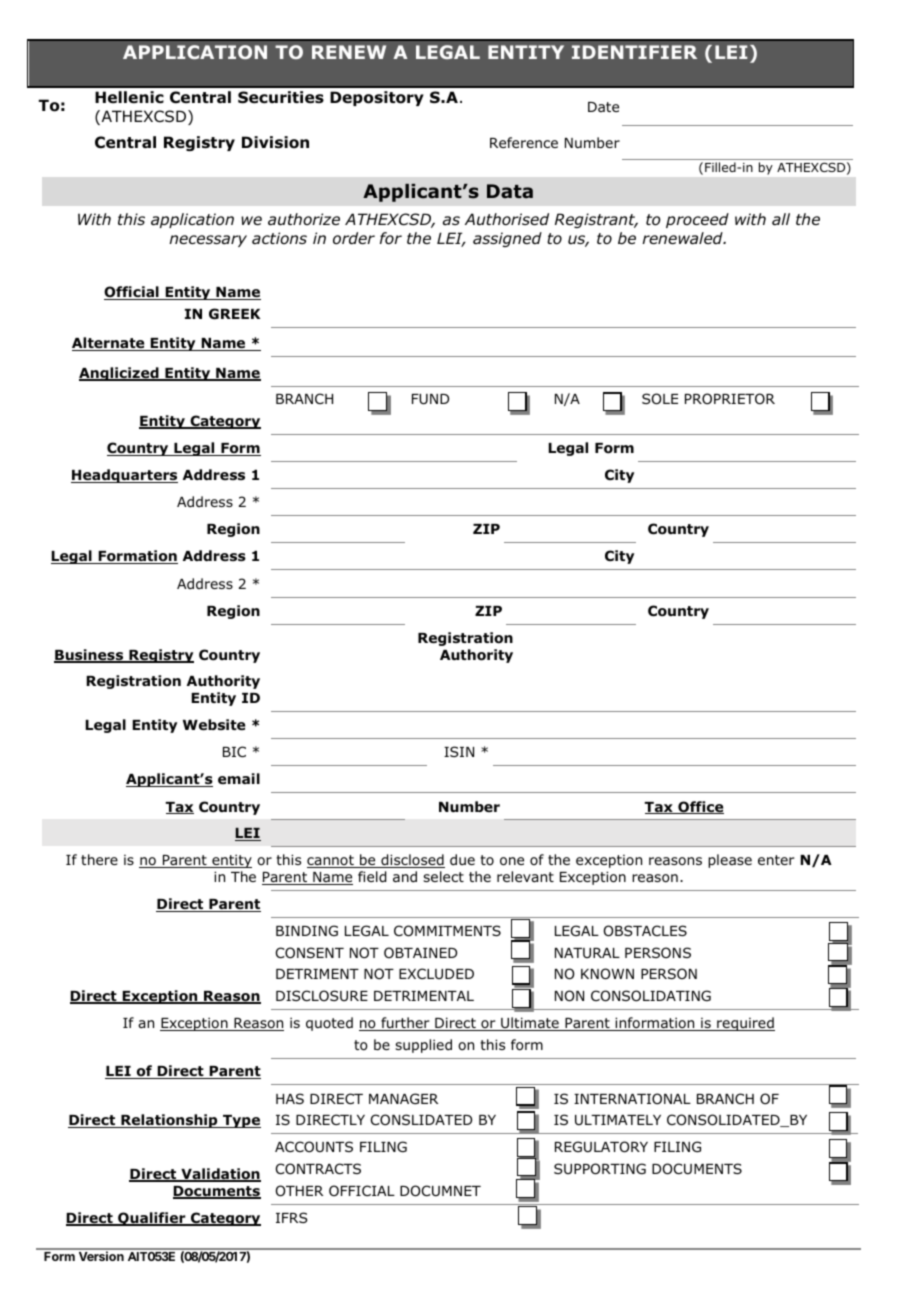 Image resolution: width=924 pixels, height=1308 pixels. Describe the element at coordinates (634, 52) in the image. I see `IDENTIFIER` at that location.
